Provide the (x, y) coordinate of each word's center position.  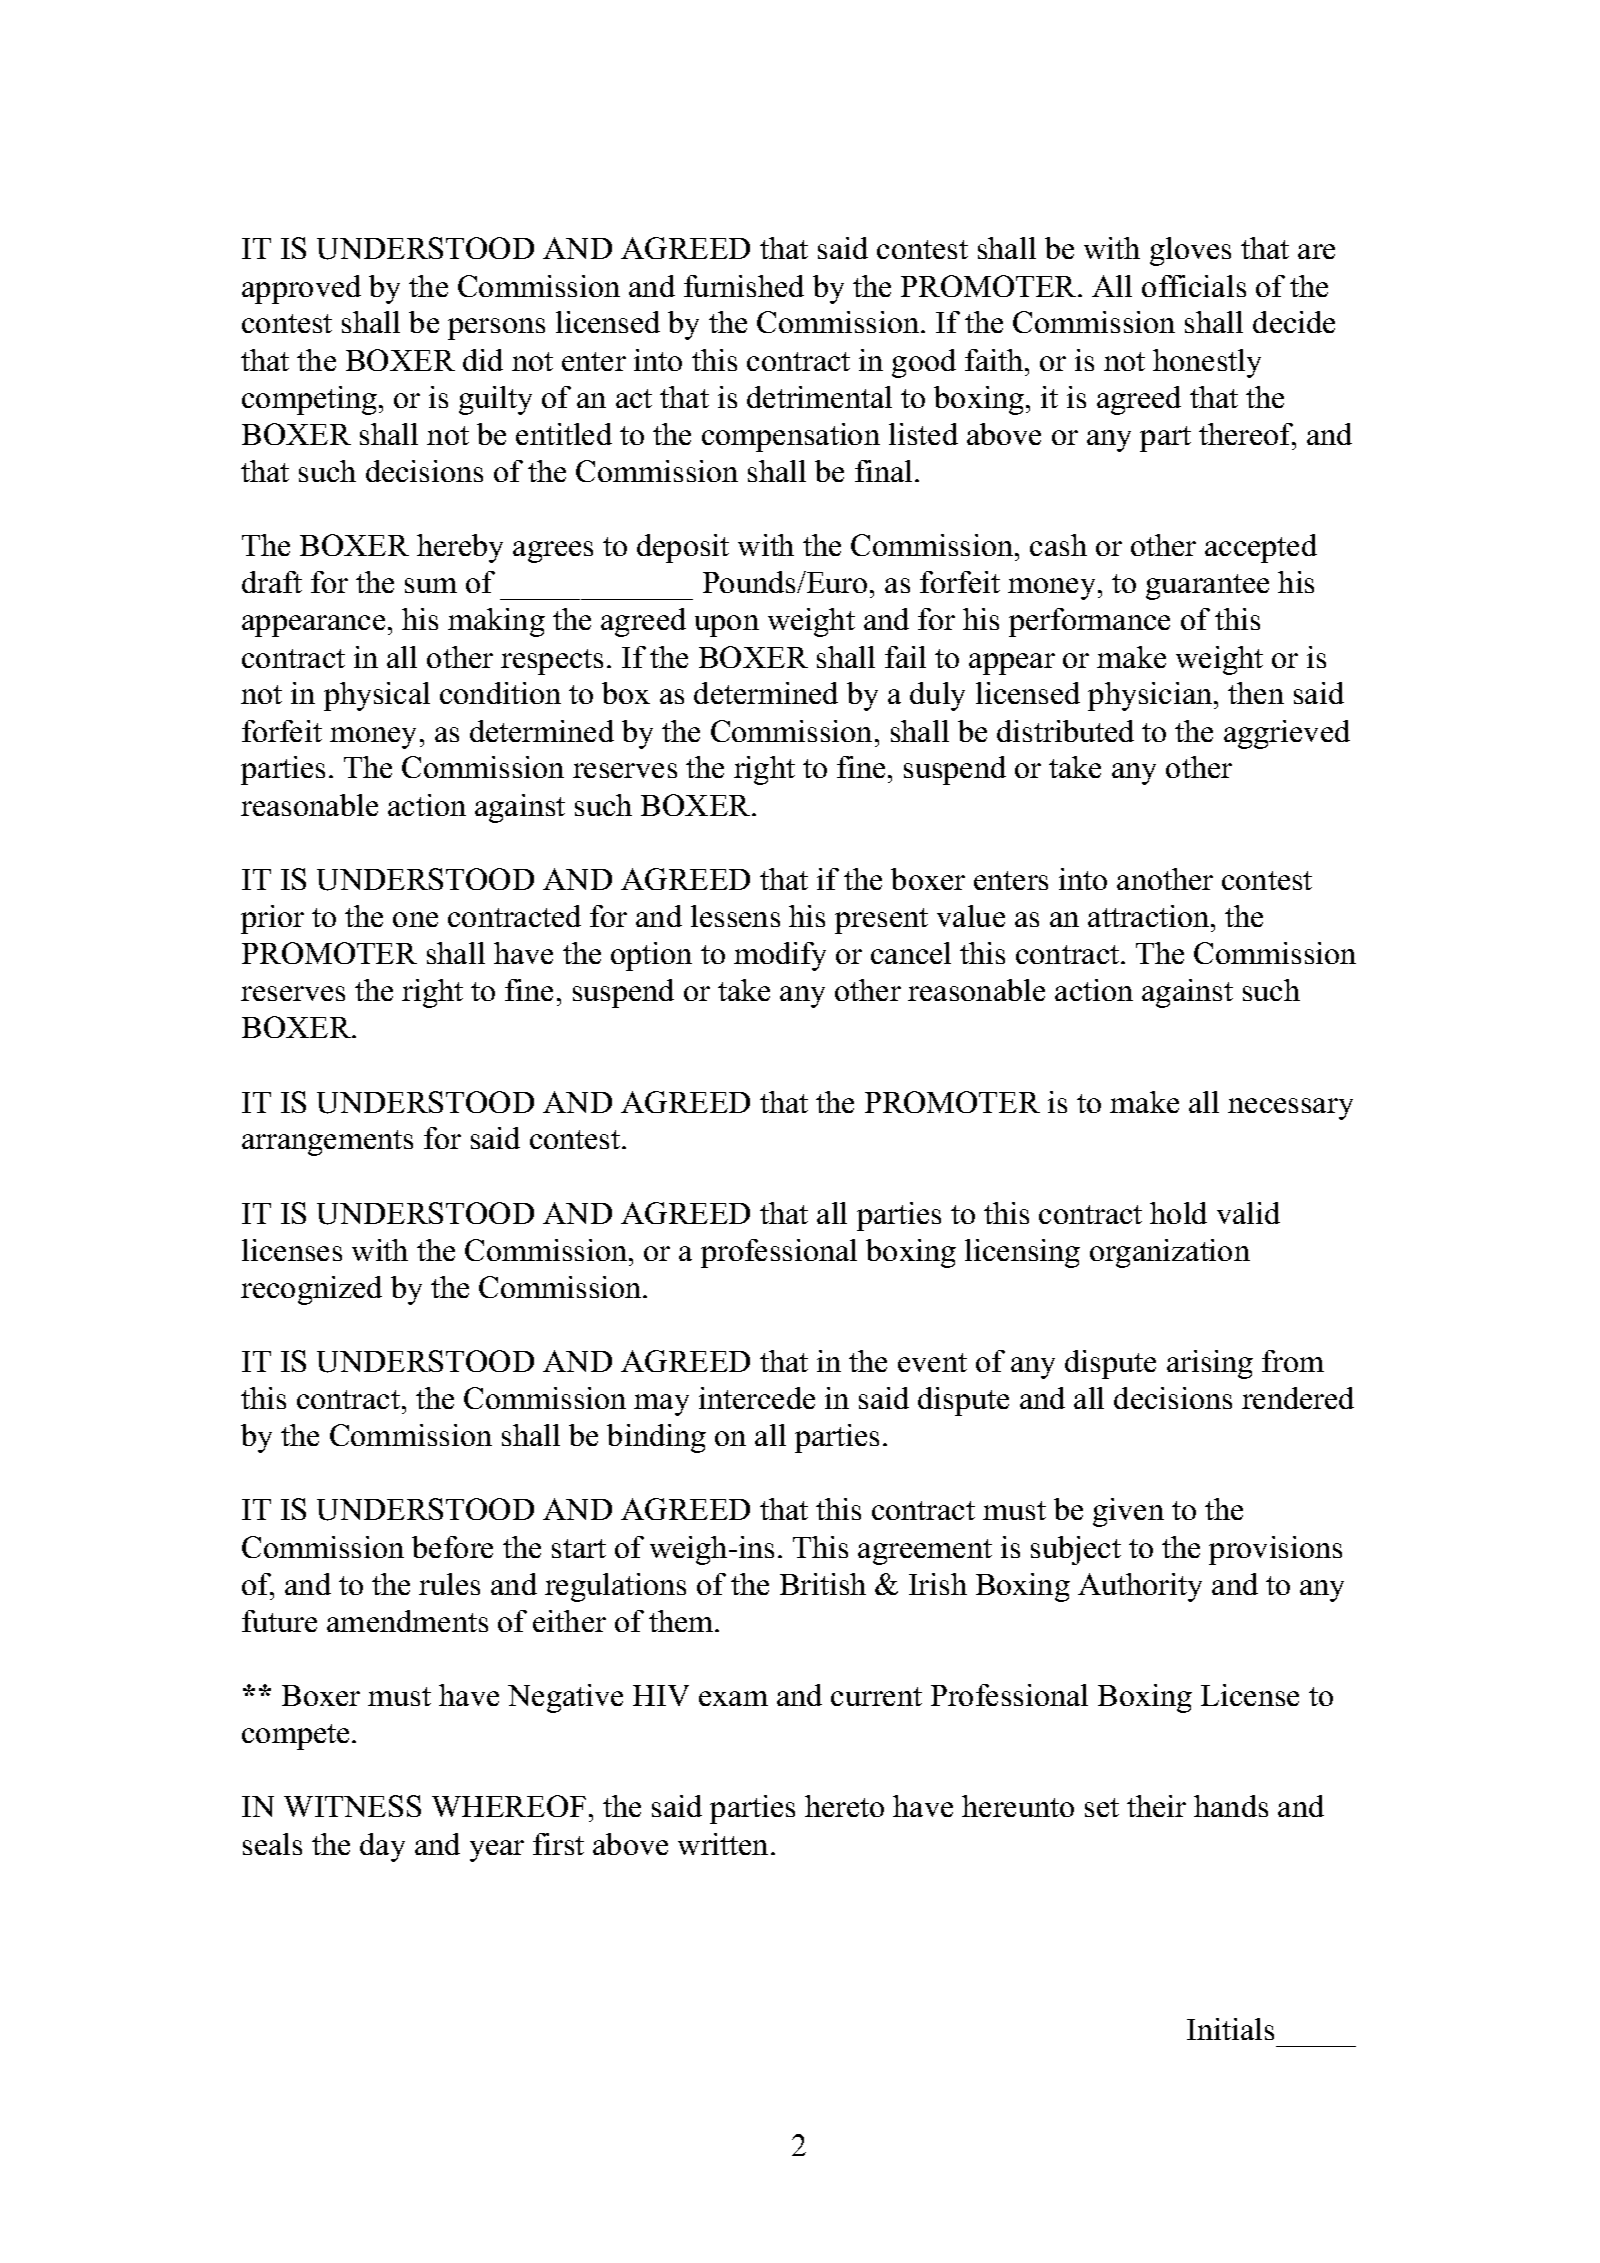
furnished (744, 286)
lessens (735, 916)
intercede (757, 1398)
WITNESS (352, 1806)
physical (377, 696)
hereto (844, 1806)
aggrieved (1287, 734)
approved (301, 289)
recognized (311, 1290)
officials (1194, 286)
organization (1170, 1253)
